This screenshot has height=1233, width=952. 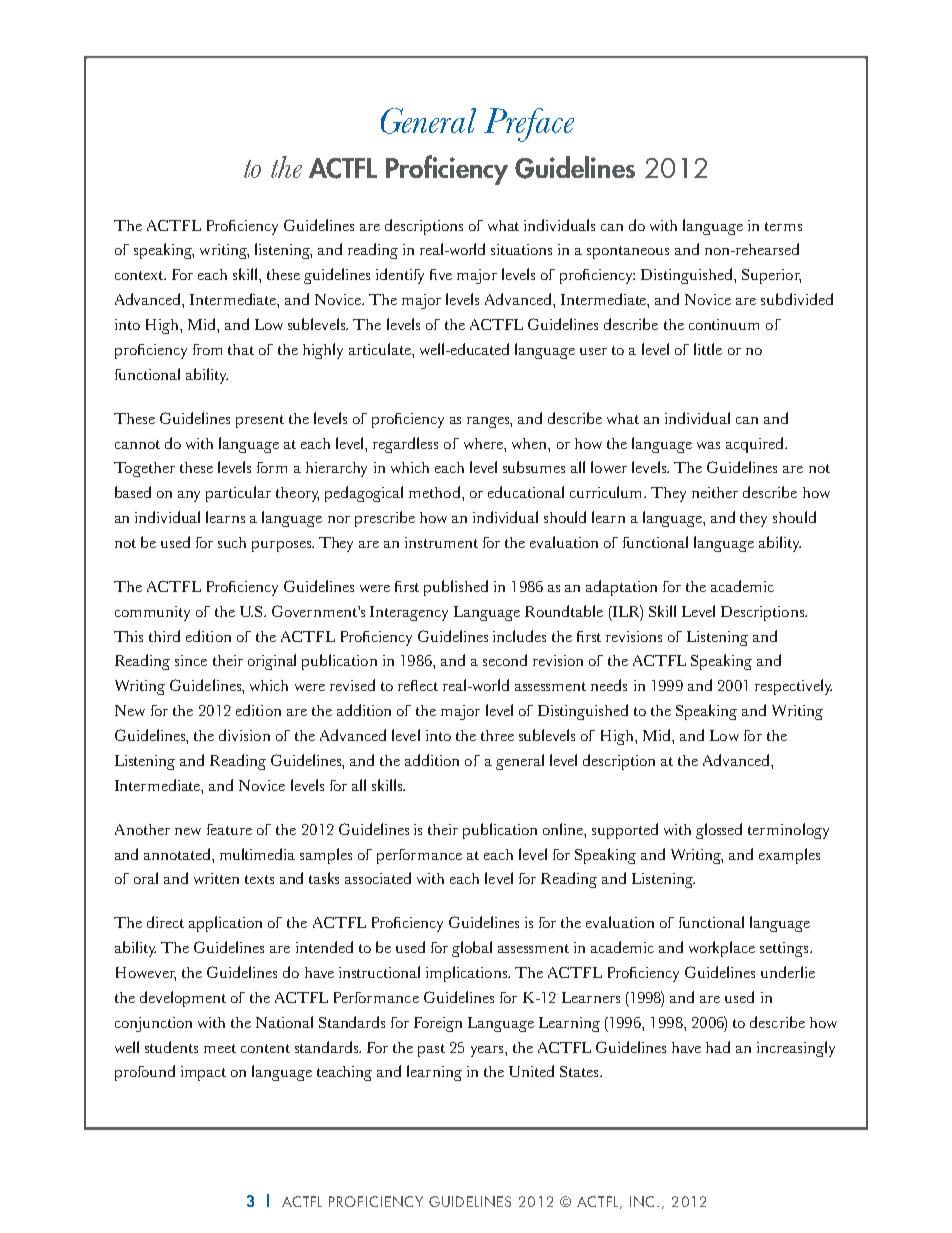 I want to click on meet, so click(x=220, y=1048).
